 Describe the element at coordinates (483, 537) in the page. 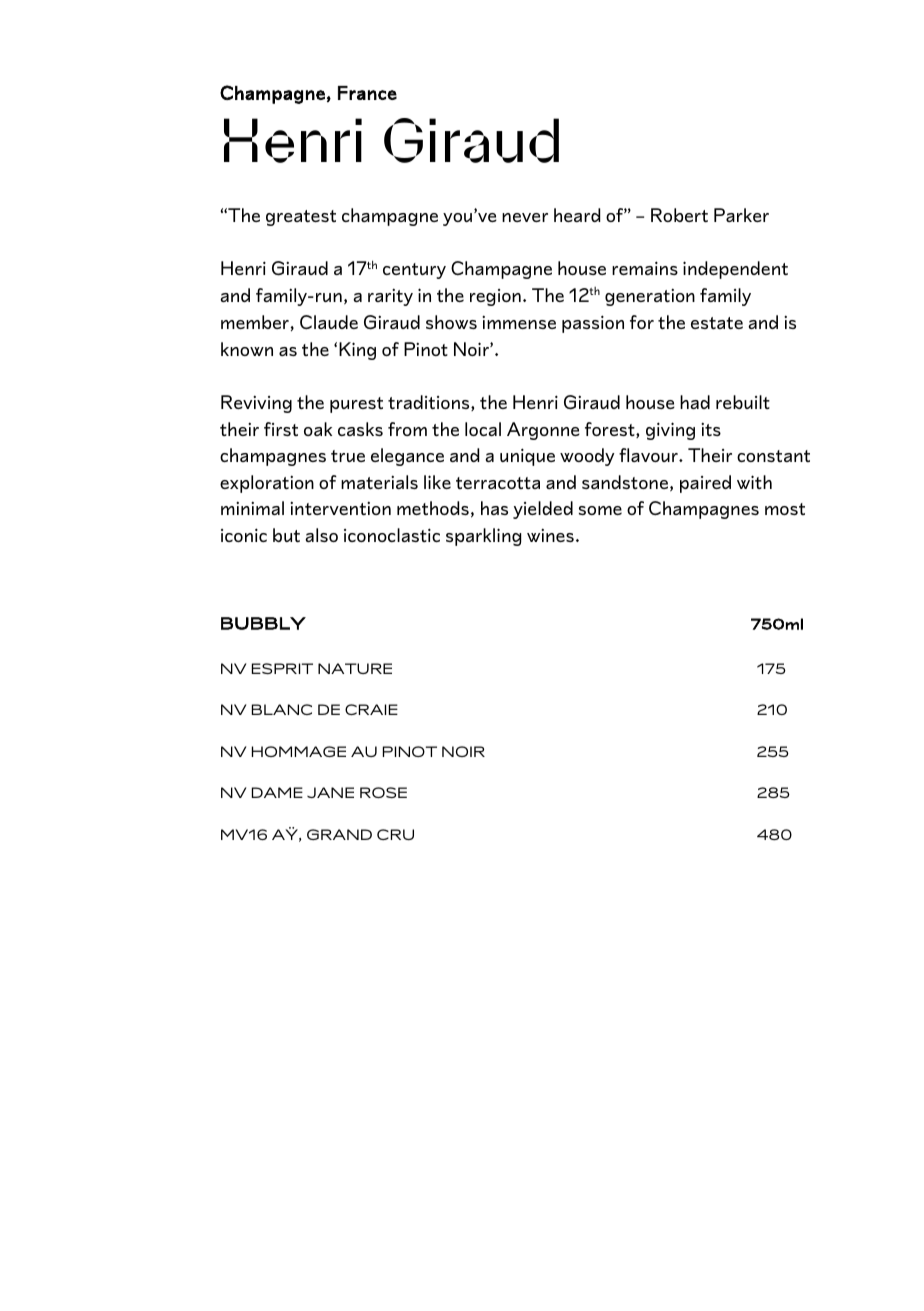

I see `sparkling` at that location.
